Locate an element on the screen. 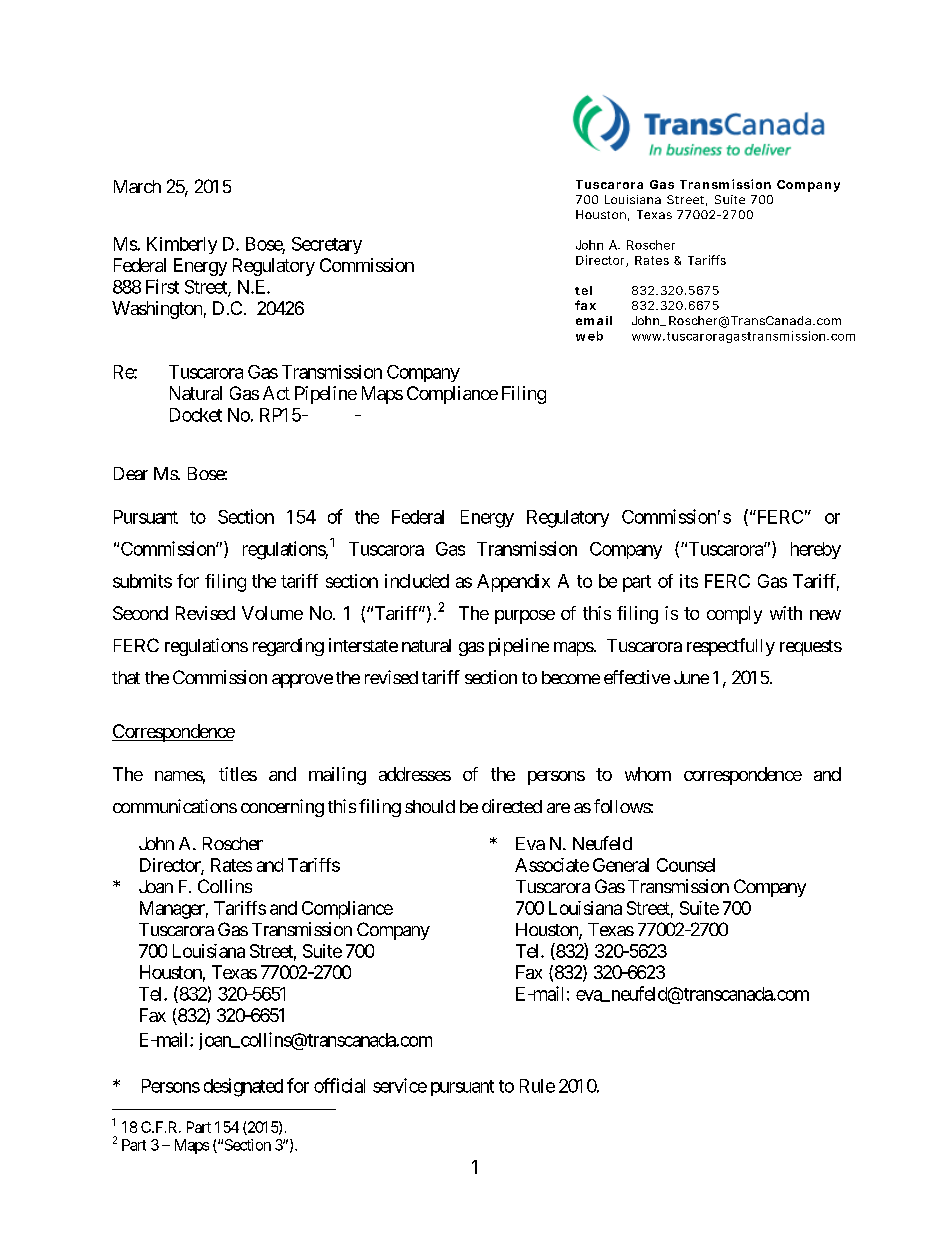 This screenshot has width=952, height=1233. Act is located at coordinates (276, 393).
